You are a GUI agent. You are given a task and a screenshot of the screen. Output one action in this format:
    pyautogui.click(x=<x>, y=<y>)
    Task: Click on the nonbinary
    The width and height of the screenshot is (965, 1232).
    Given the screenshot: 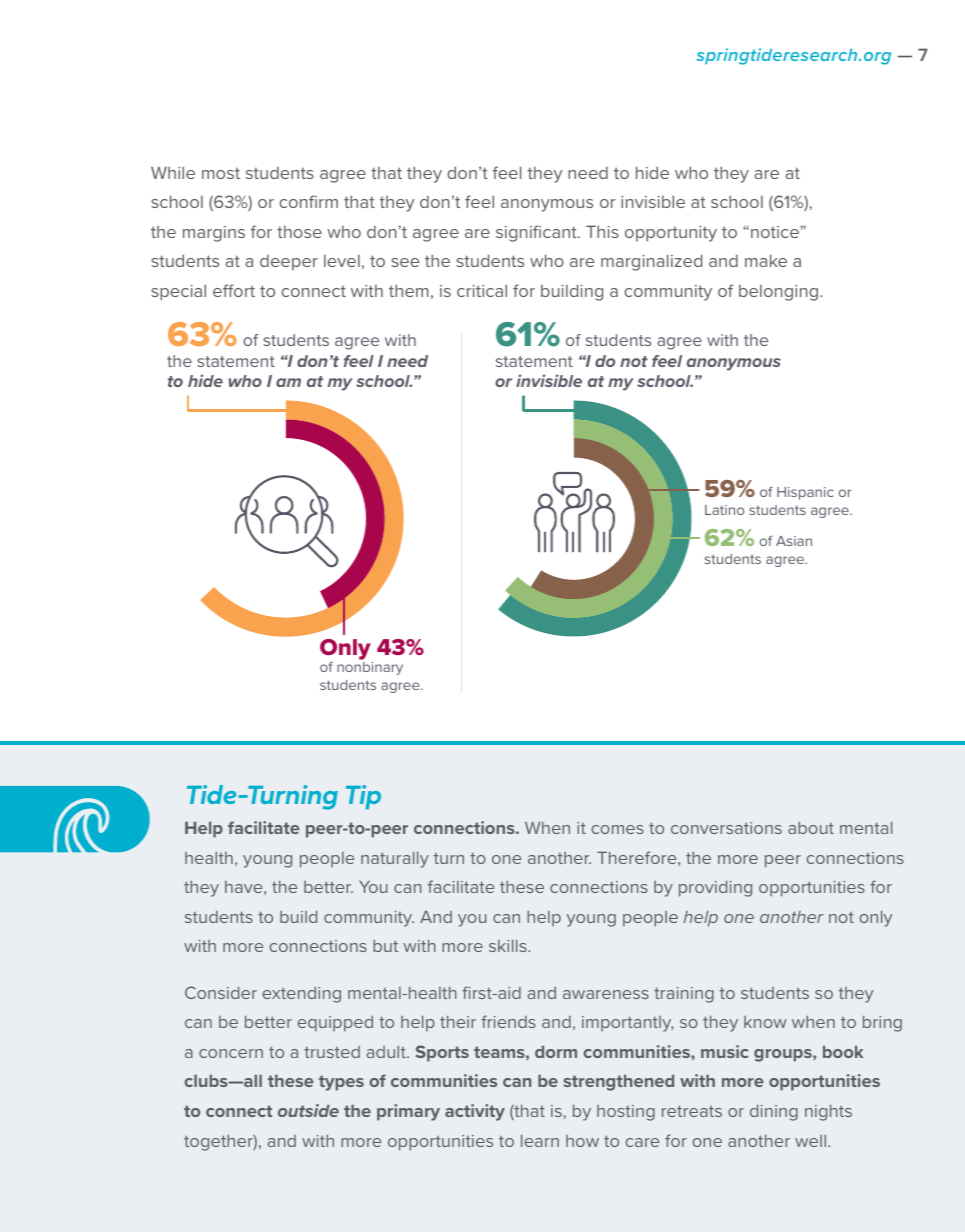 What is the action you would take?
    pyautogui.click(x=370, y=668)
